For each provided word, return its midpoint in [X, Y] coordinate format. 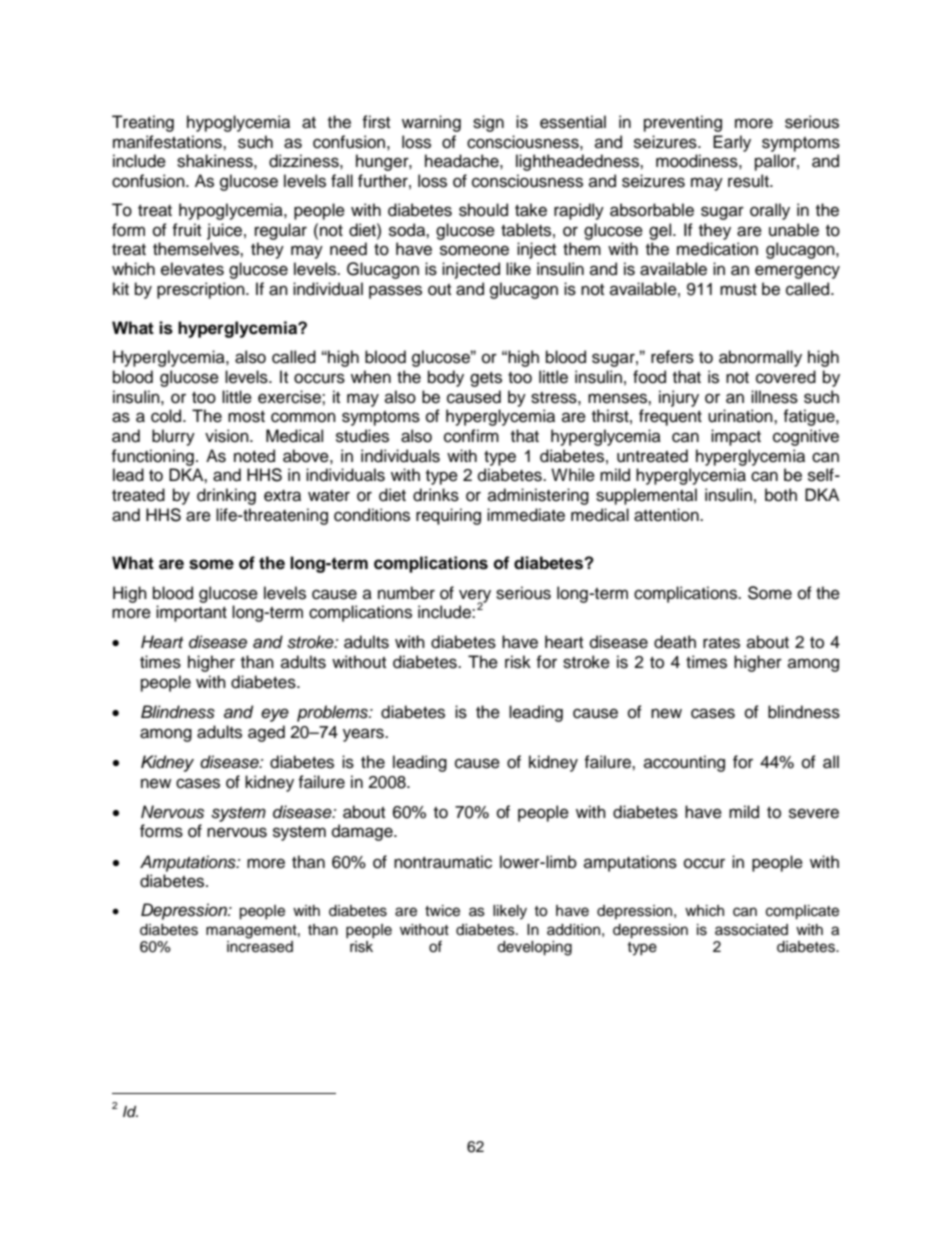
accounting [684, 763]
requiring [448, 516]
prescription [202, 290]
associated [751, 930]
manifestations [168, 142]
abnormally [760, 358]
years [364, 735]
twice [442, 911]
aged [266, 733]
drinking [226, 496]
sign [488, 123]
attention [667, 515]
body [446, 378]
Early [732, 143]
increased [260, 947]
